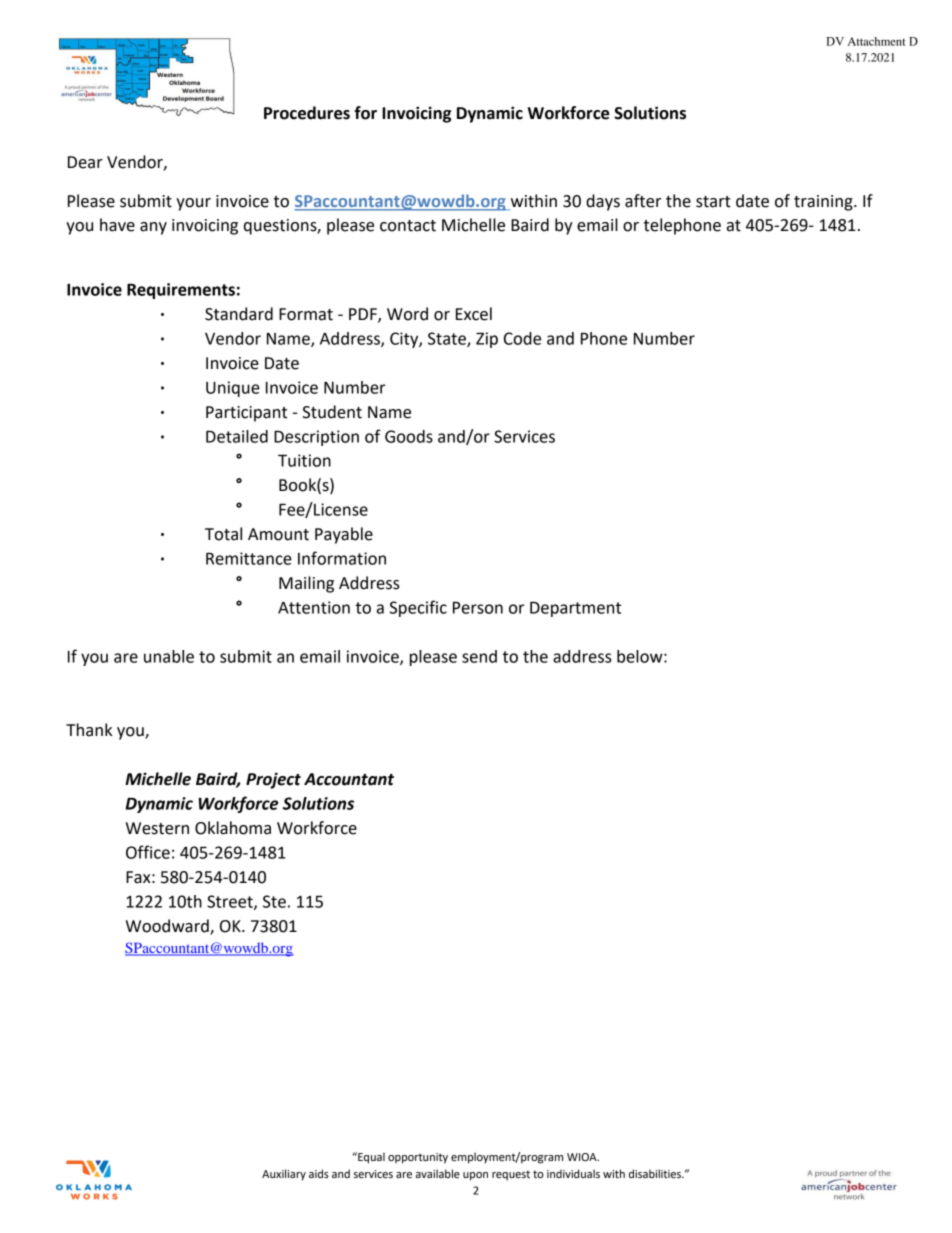 The height and width of the document is (1233, 952). What do you see at coordinates (169, 656) in the document?
I see `unable` at bounding box center [169, 656].
